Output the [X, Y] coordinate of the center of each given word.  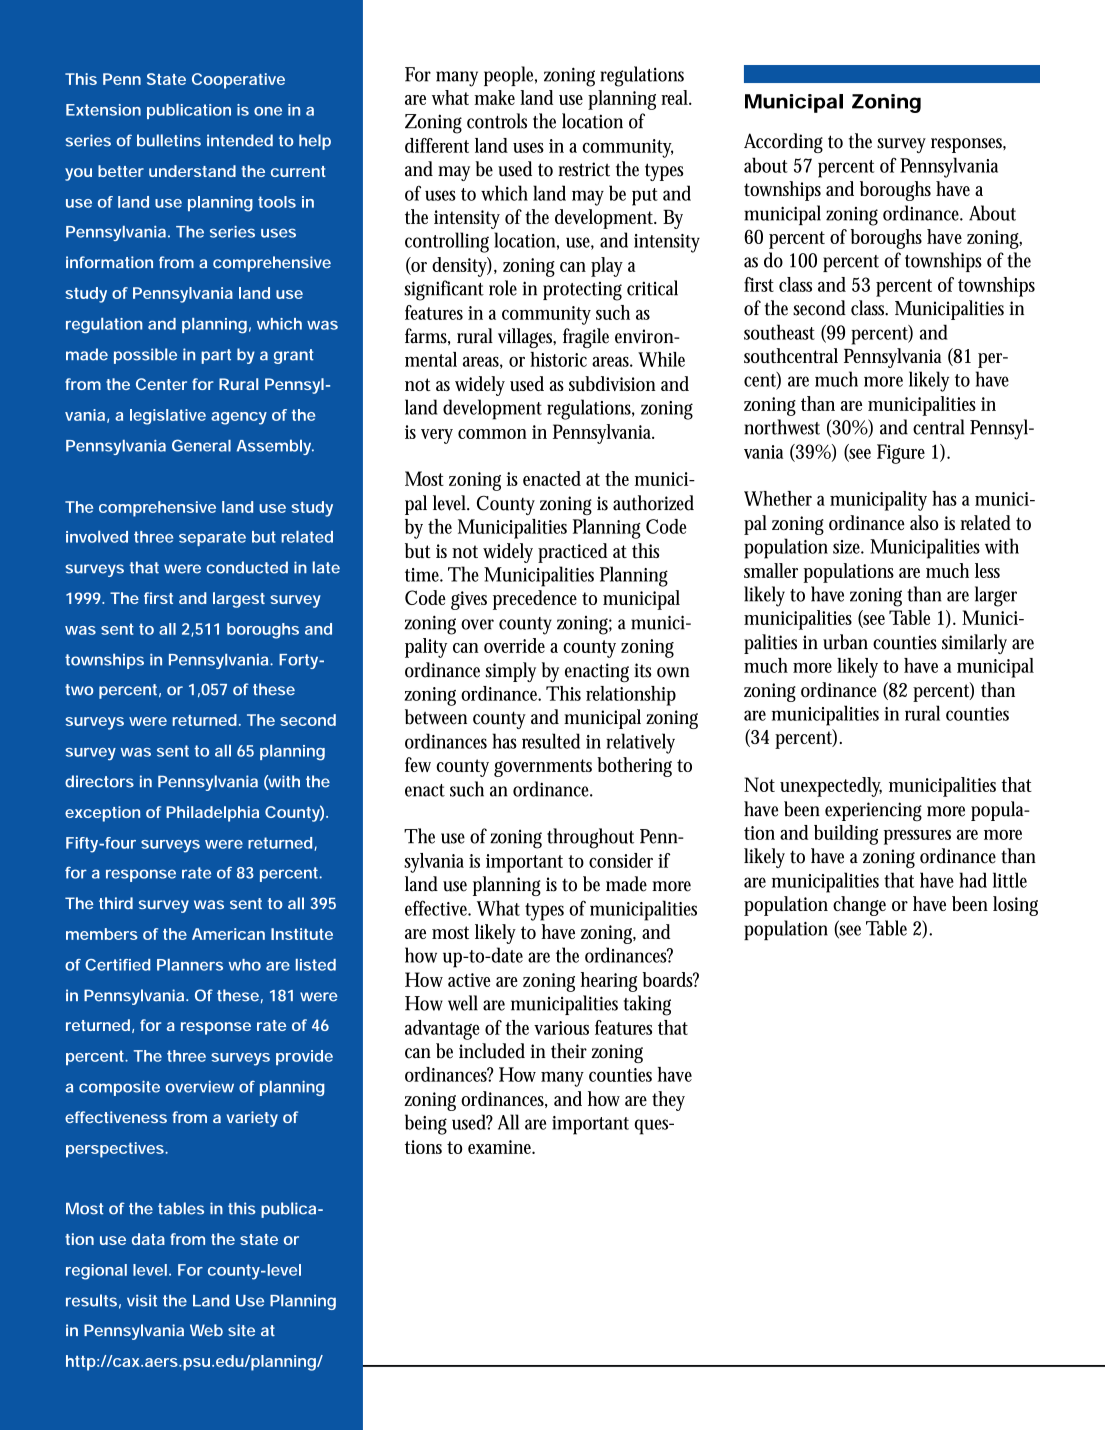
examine [501, 1147]
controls [497, 121]
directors [99, 781]
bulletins [169, 140]
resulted [551, 741]
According [783, 143]
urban [845, 642]
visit [142, 1300]
